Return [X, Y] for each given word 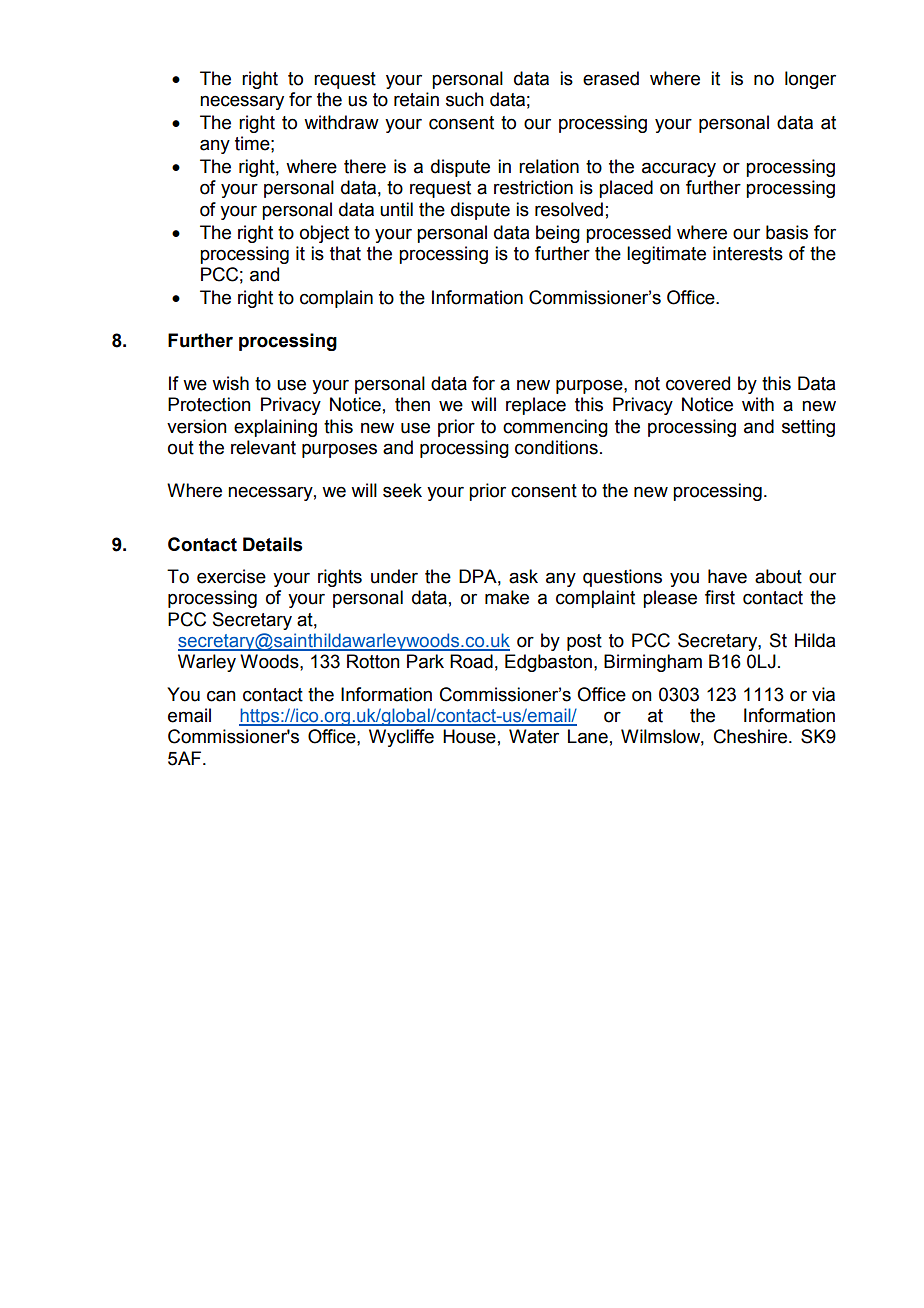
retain [416, 99]
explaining [275, 428]
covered [698, 383]
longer [810, 80]
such [465, 99]
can [221, 696]
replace [536, 406]
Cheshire [752, 736]
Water [534, 736]
